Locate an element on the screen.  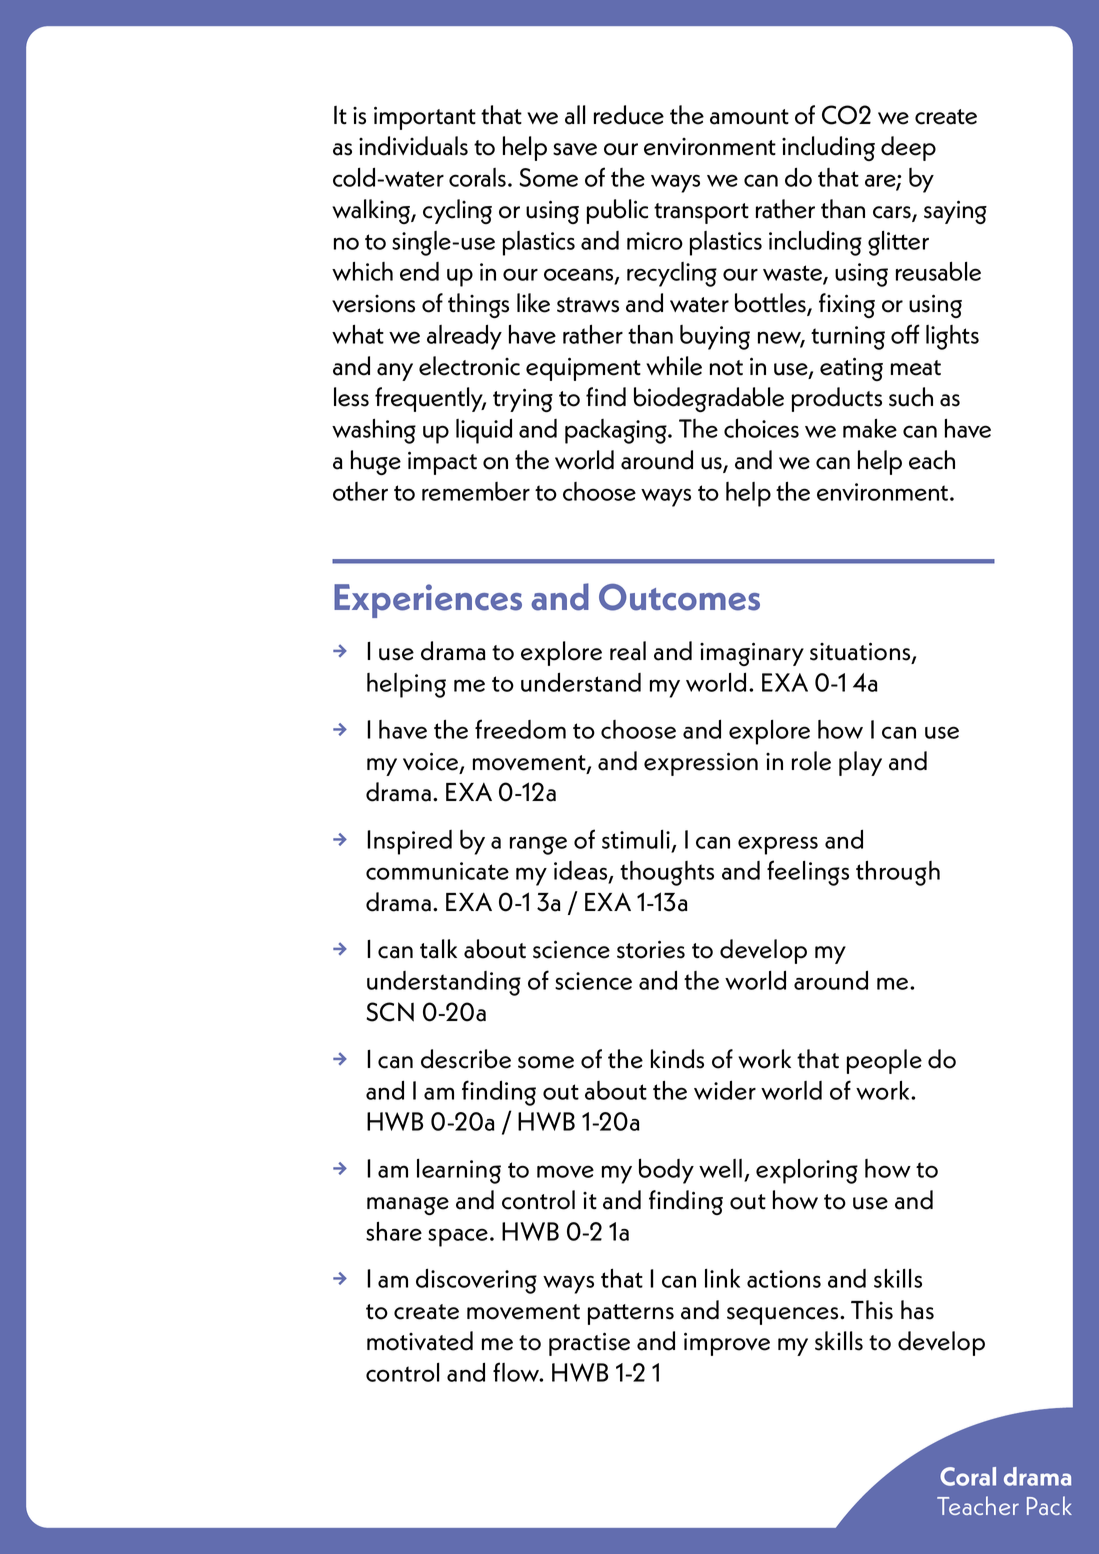
individuals is located at coordinates (413, 146).
